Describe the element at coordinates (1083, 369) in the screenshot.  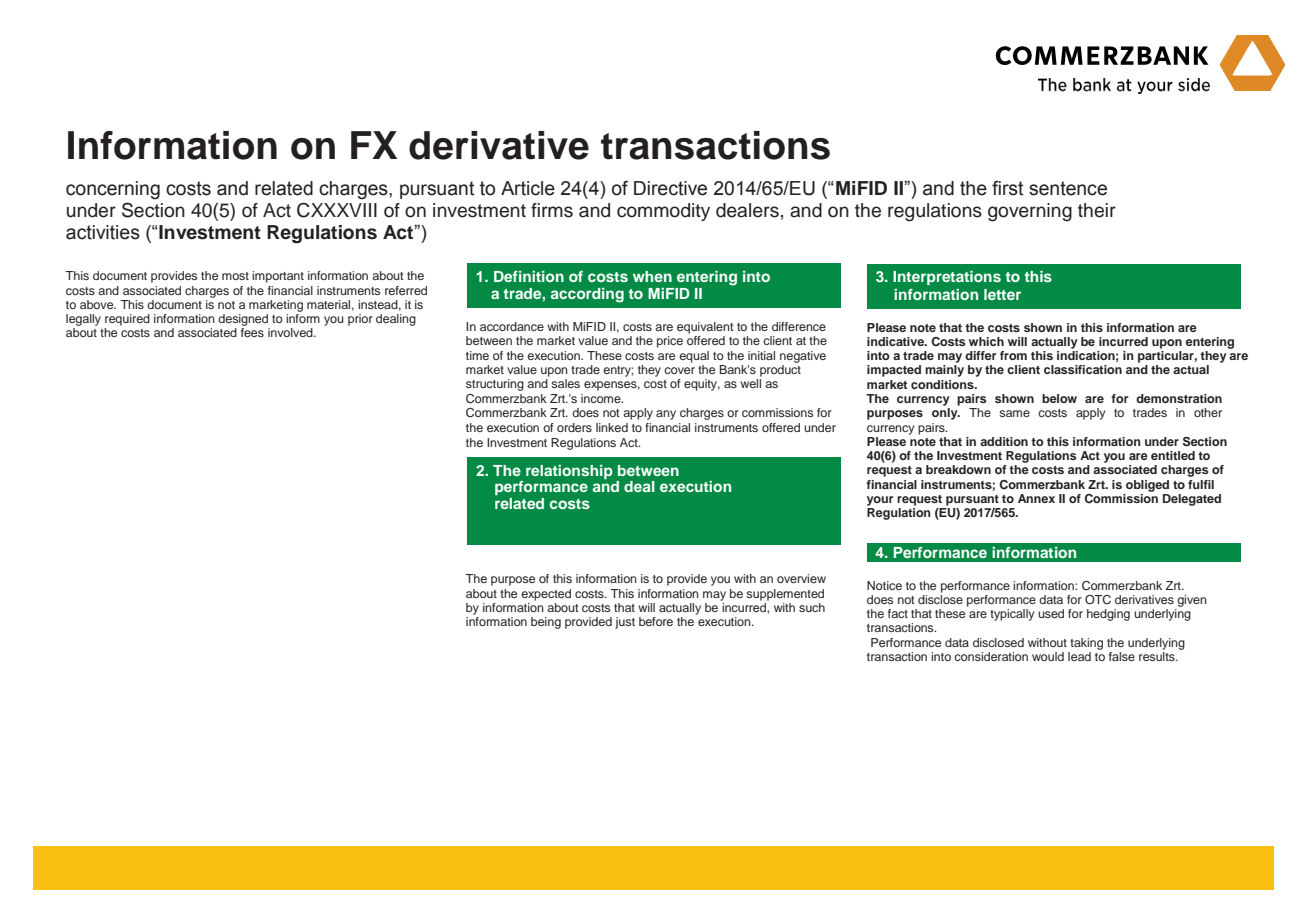
I see `classification` at that location.
